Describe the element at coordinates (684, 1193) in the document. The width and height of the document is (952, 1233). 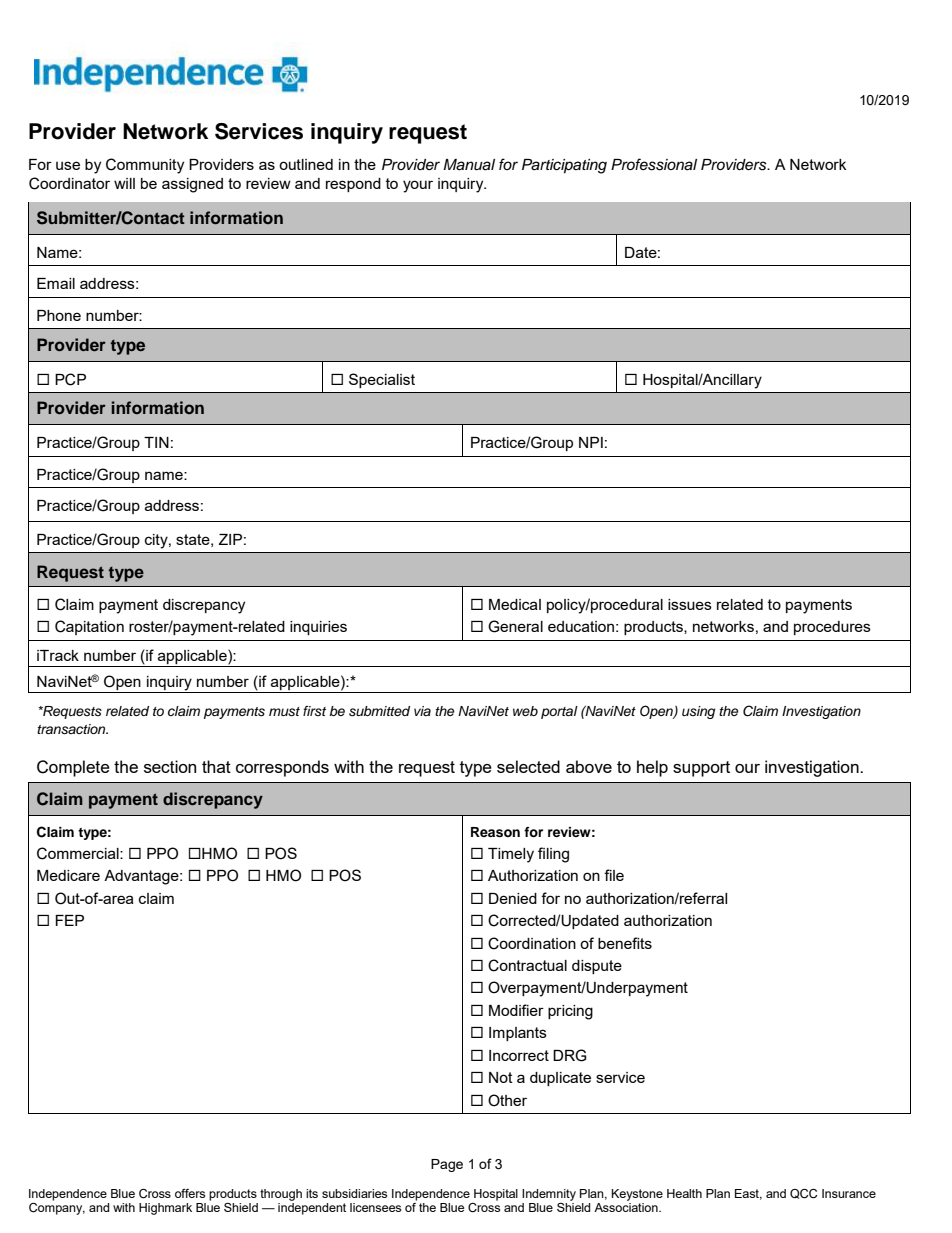
I see `Health` at that location.
